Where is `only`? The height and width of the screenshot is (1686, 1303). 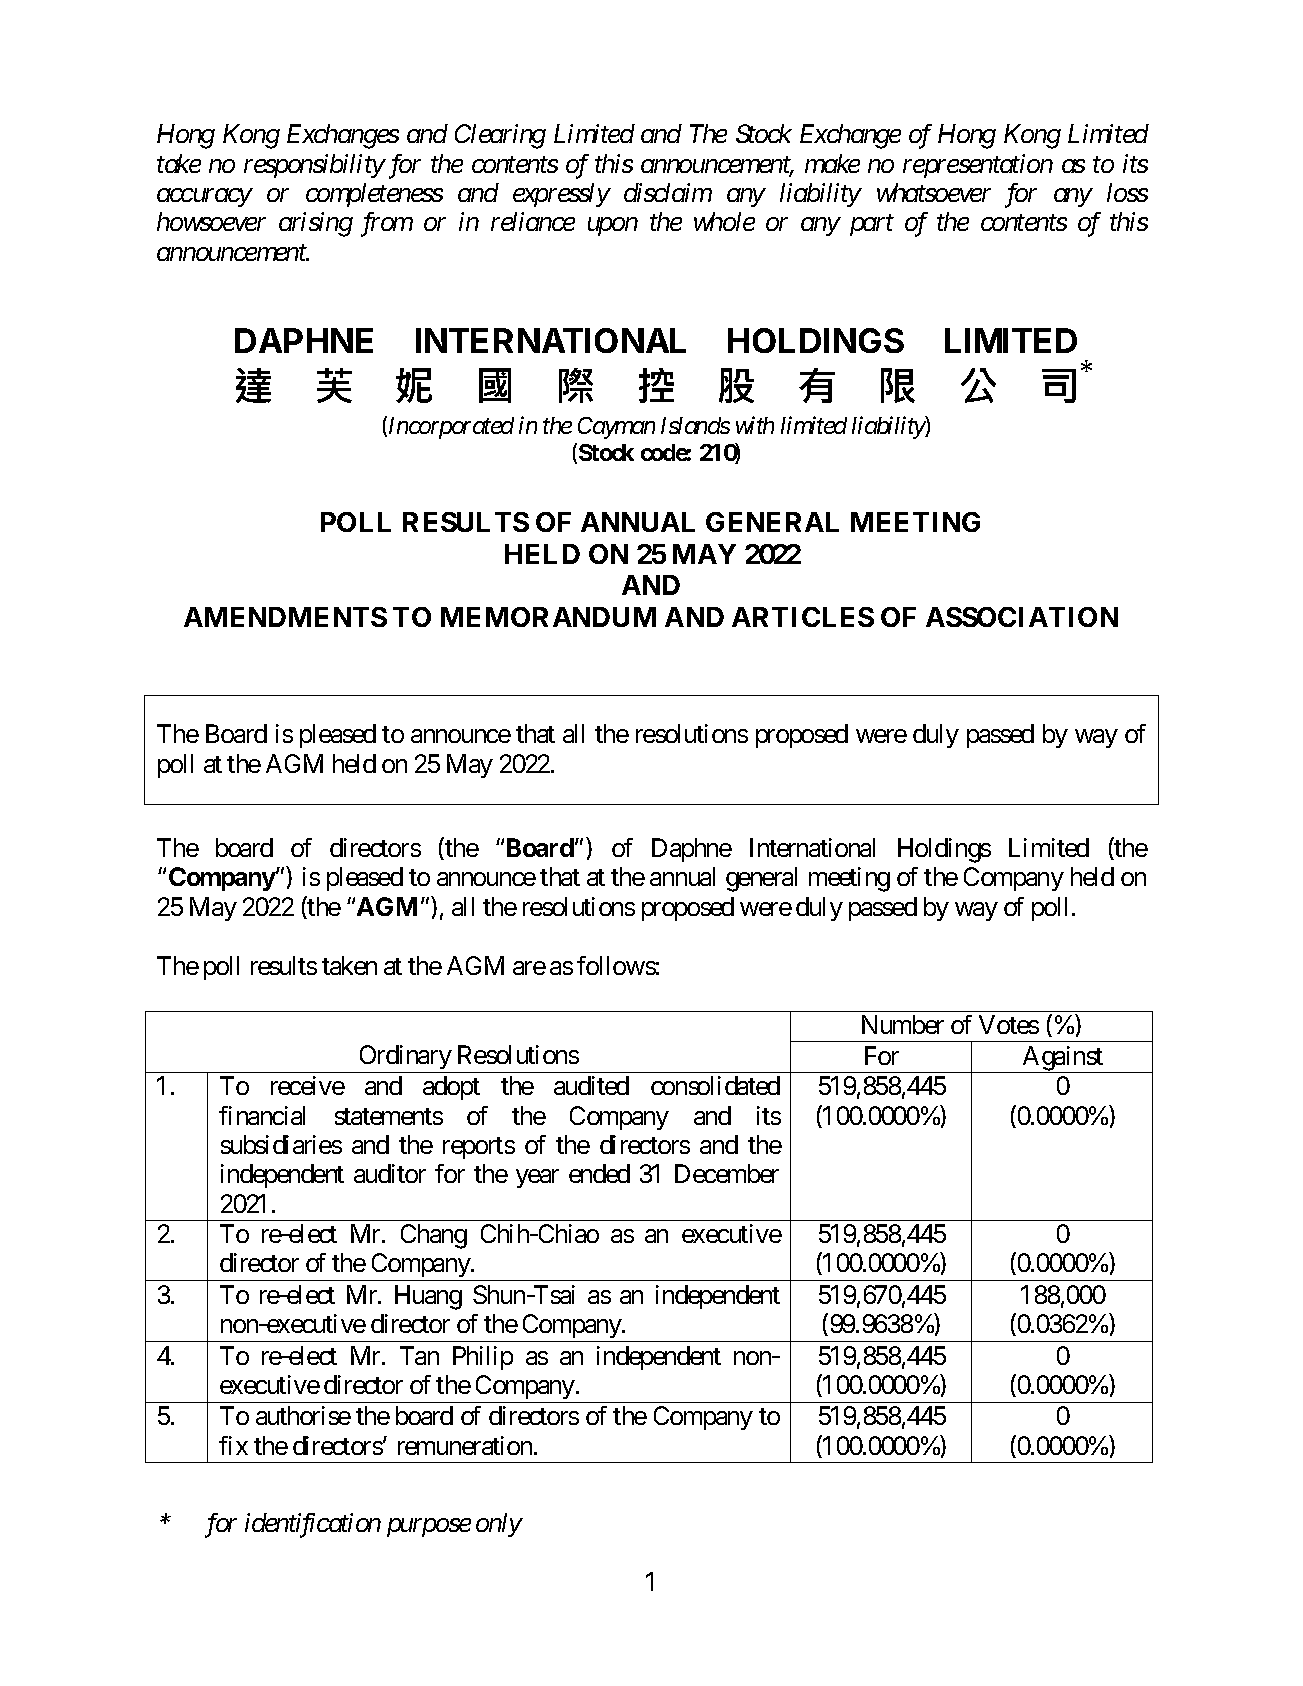 only is located at coordinates (499, 1525).
